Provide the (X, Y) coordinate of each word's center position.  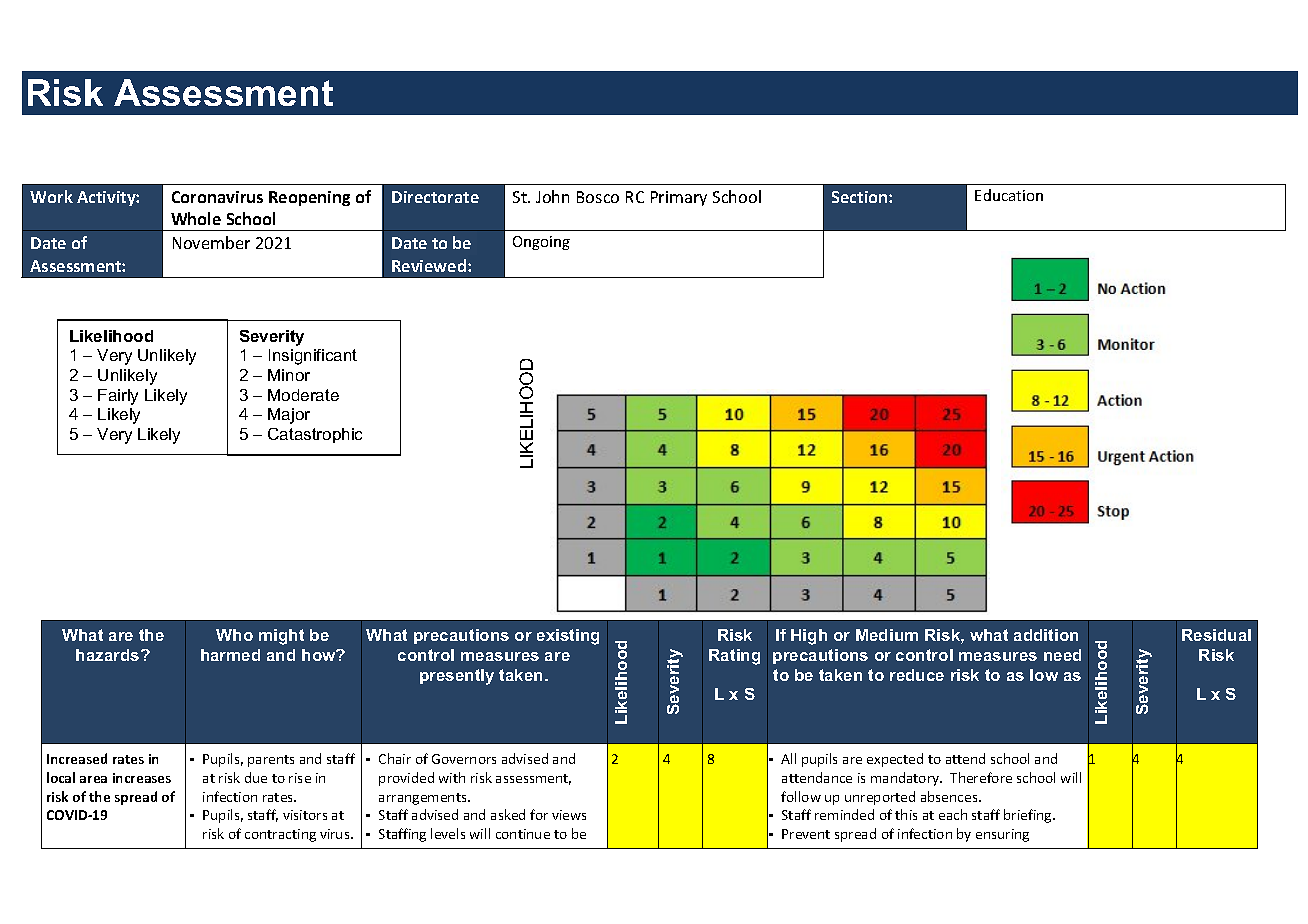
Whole (196, 218)
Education (1009, 195)
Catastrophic (315, 435)
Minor (289, 375)
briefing (1029, 816)
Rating (734, 657)
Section (861, 197)
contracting (280, 835)
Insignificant (313, 357)
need (1062, 655)
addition (1046, 635)
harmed (230, 655)
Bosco (598, 197)
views (569, 815)
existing (568, 637)
